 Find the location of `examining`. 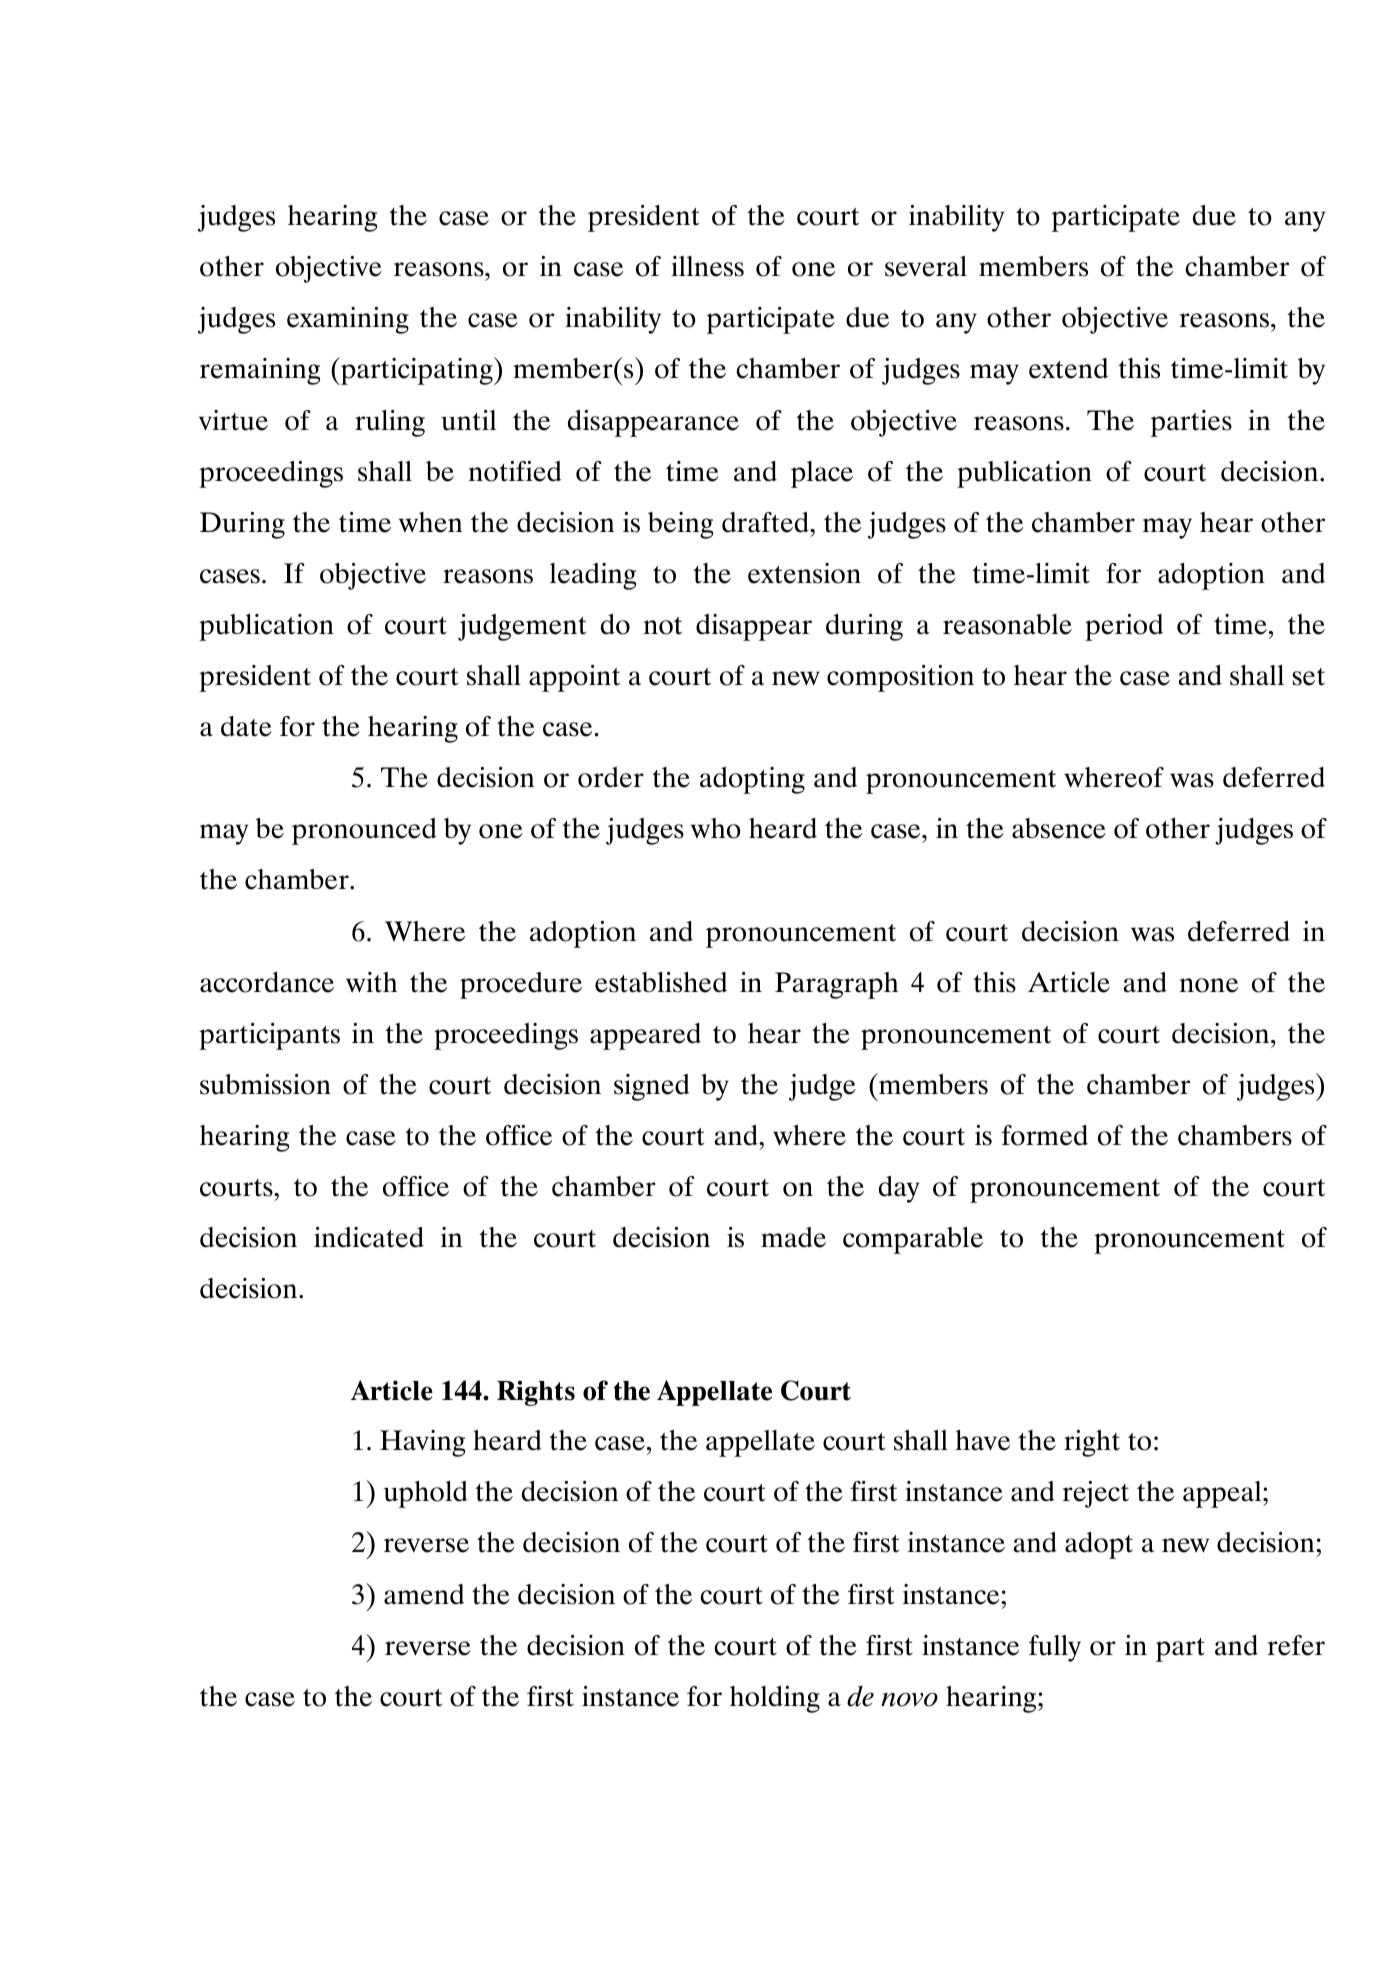

examining is located at coordinates (348, 320).
